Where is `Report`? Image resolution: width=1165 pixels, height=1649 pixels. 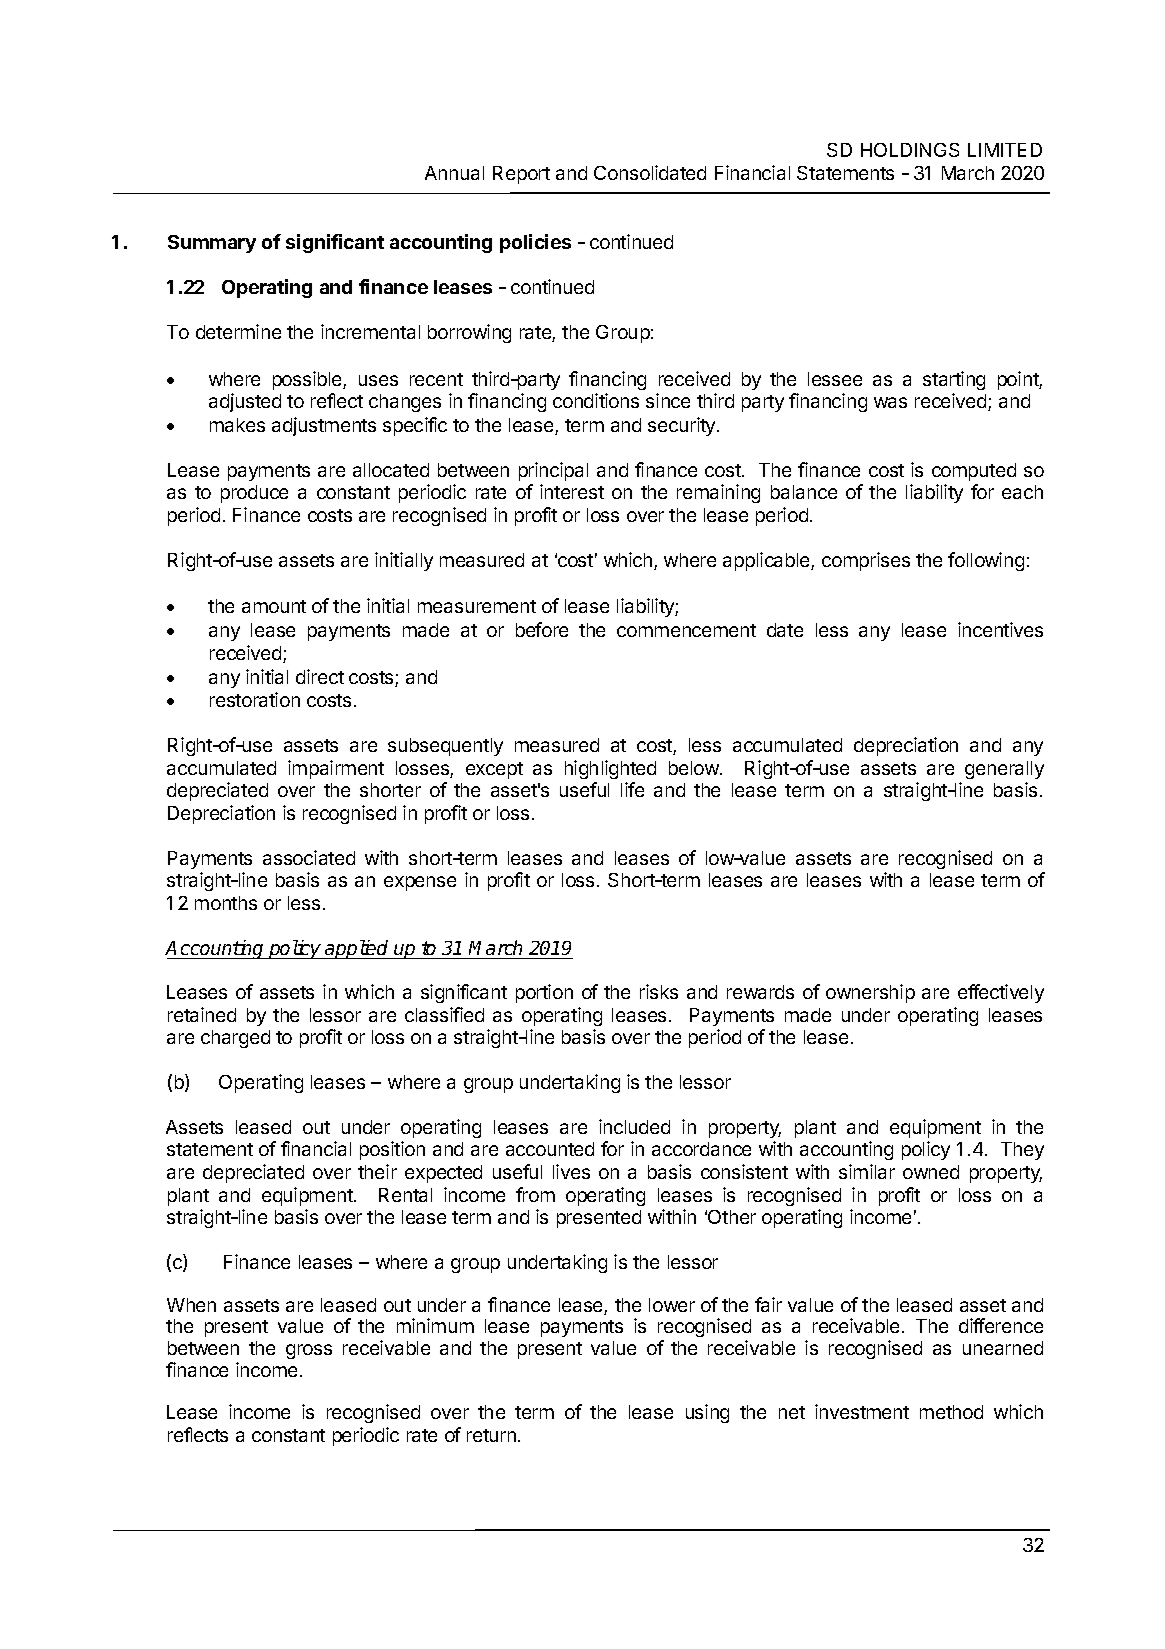
Report is located at coordinates (521, 175).
